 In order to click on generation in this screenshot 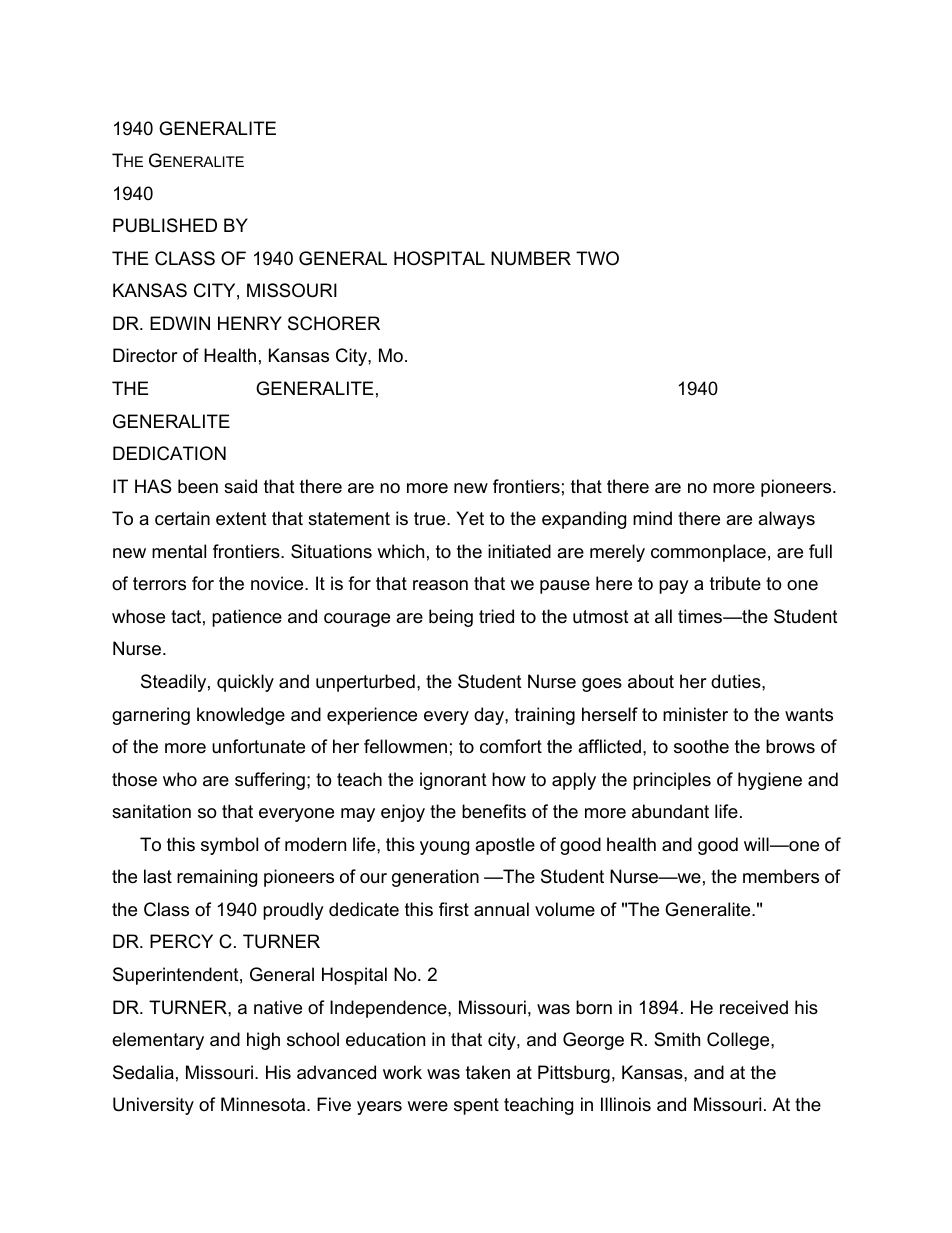, I will do `click(435, 878)`.
